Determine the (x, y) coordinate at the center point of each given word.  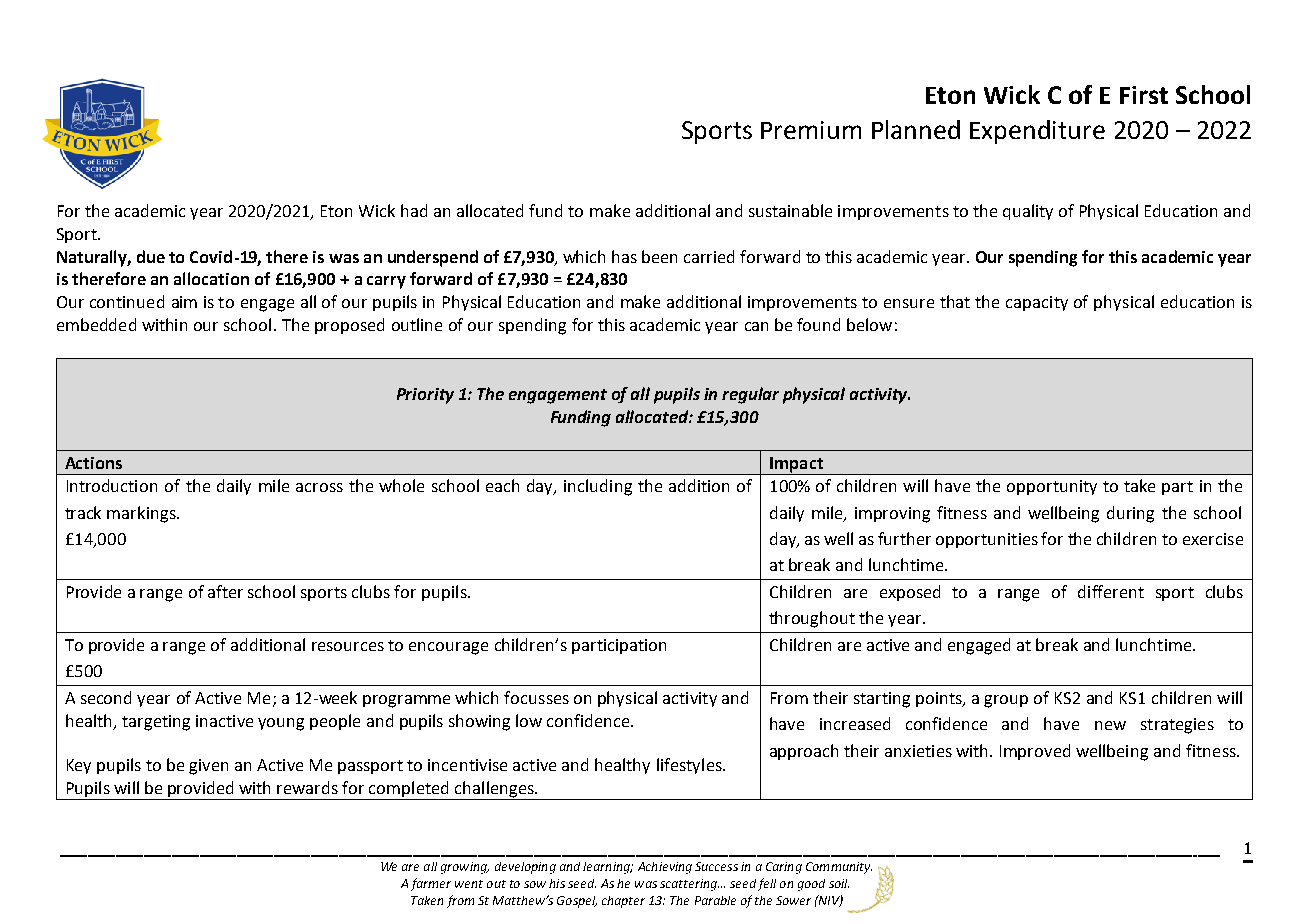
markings (142, 514)
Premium (811, 130)
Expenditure (1037, 132)
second (106, 697)
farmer (431, 884)
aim (184, 302)
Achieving (665, 868)
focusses (536, 697)
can (756, 326)
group (1006, 701)
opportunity (1052, 487)
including (598, 487)
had (414, 210)
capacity (1037, 303)
